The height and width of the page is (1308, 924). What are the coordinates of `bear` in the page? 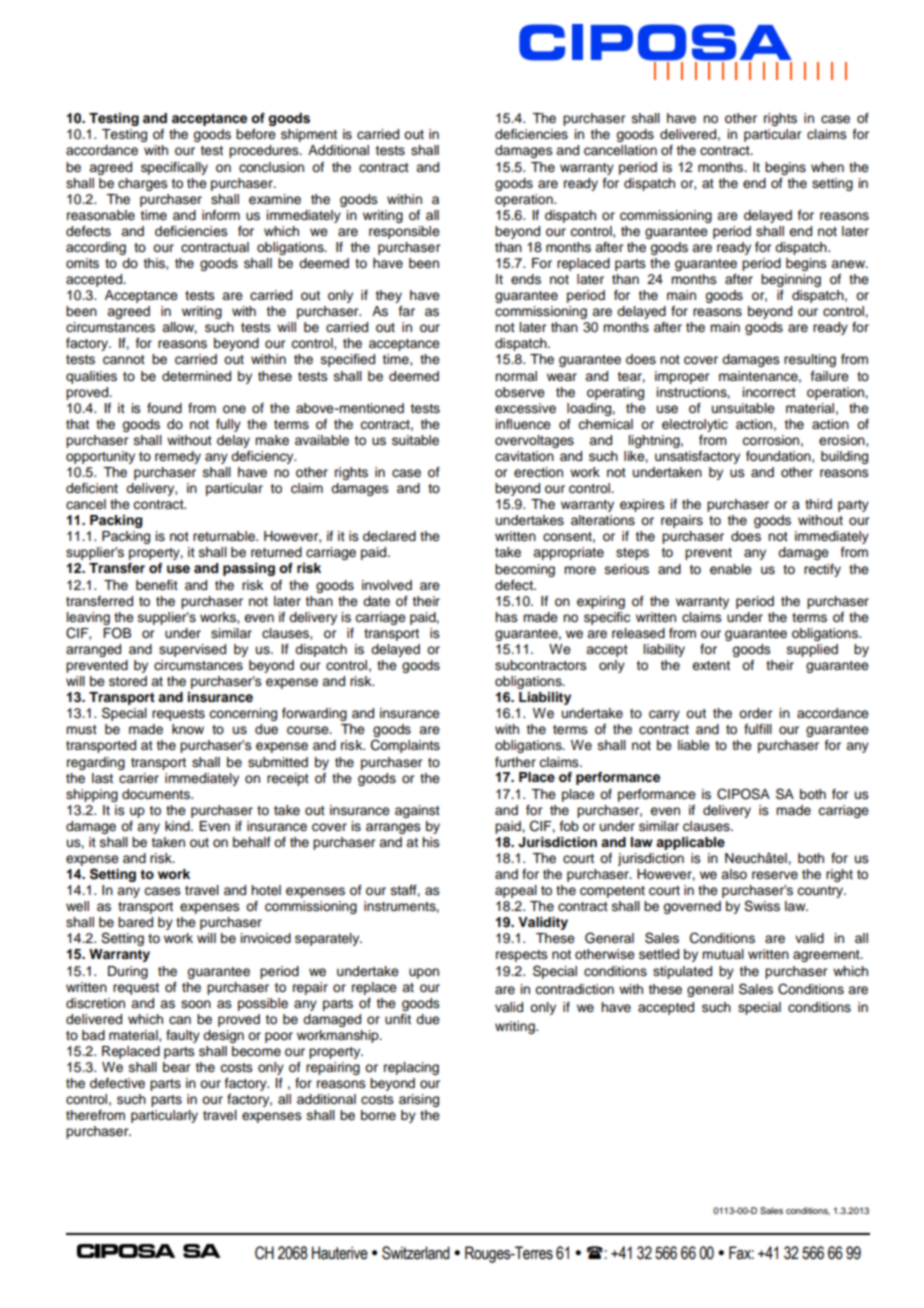 It's located at (176, 1067).
